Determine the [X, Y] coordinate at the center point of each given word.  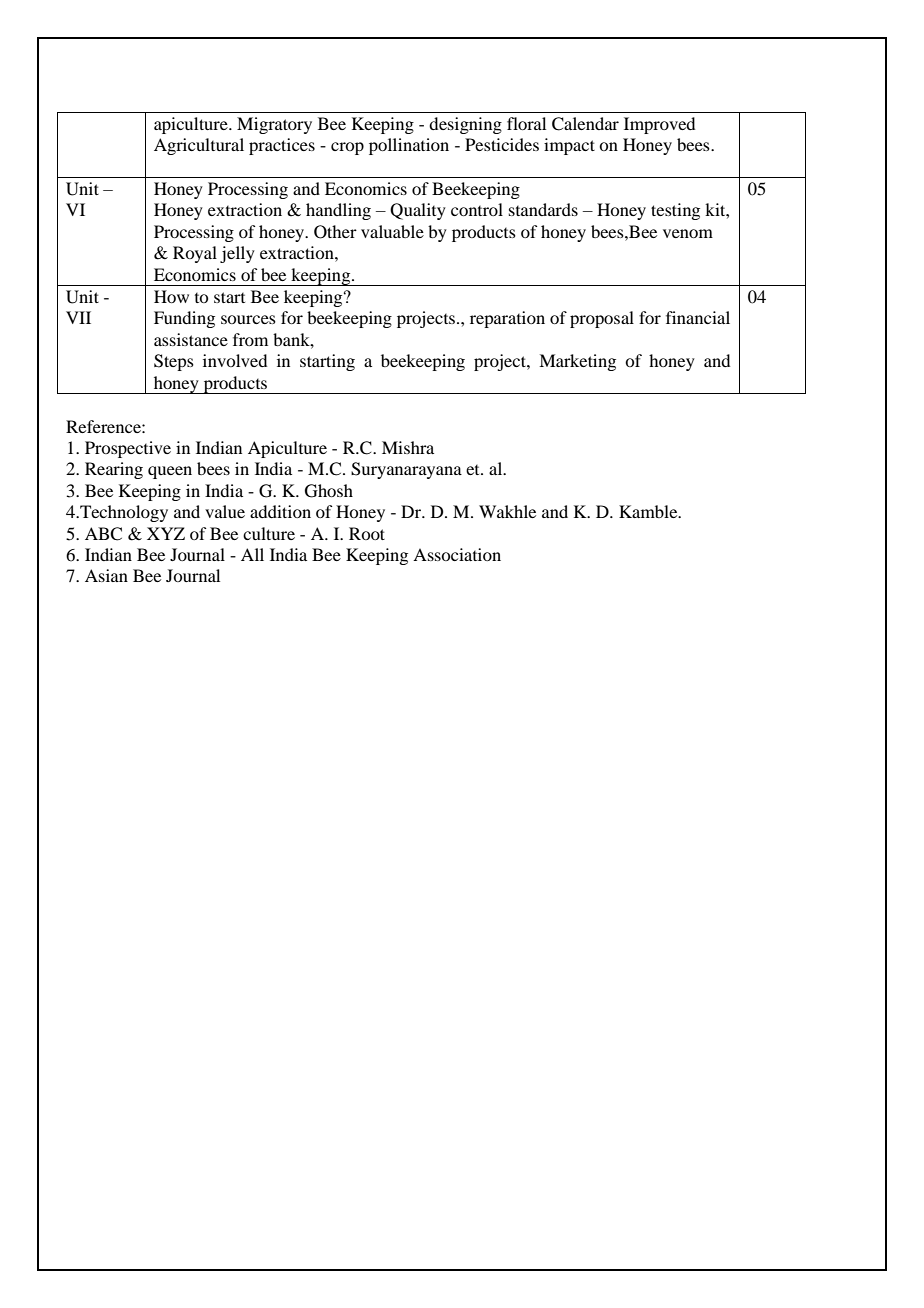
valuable [392, 231]
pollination [409, 146]
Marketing [577, 362]
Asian [106, 575]
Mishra [408, 447]
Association [457, 554]
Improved [659, 125]
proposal [602, 319]
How [171, 296]
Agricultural [199, 146]
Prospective [128, 449]
